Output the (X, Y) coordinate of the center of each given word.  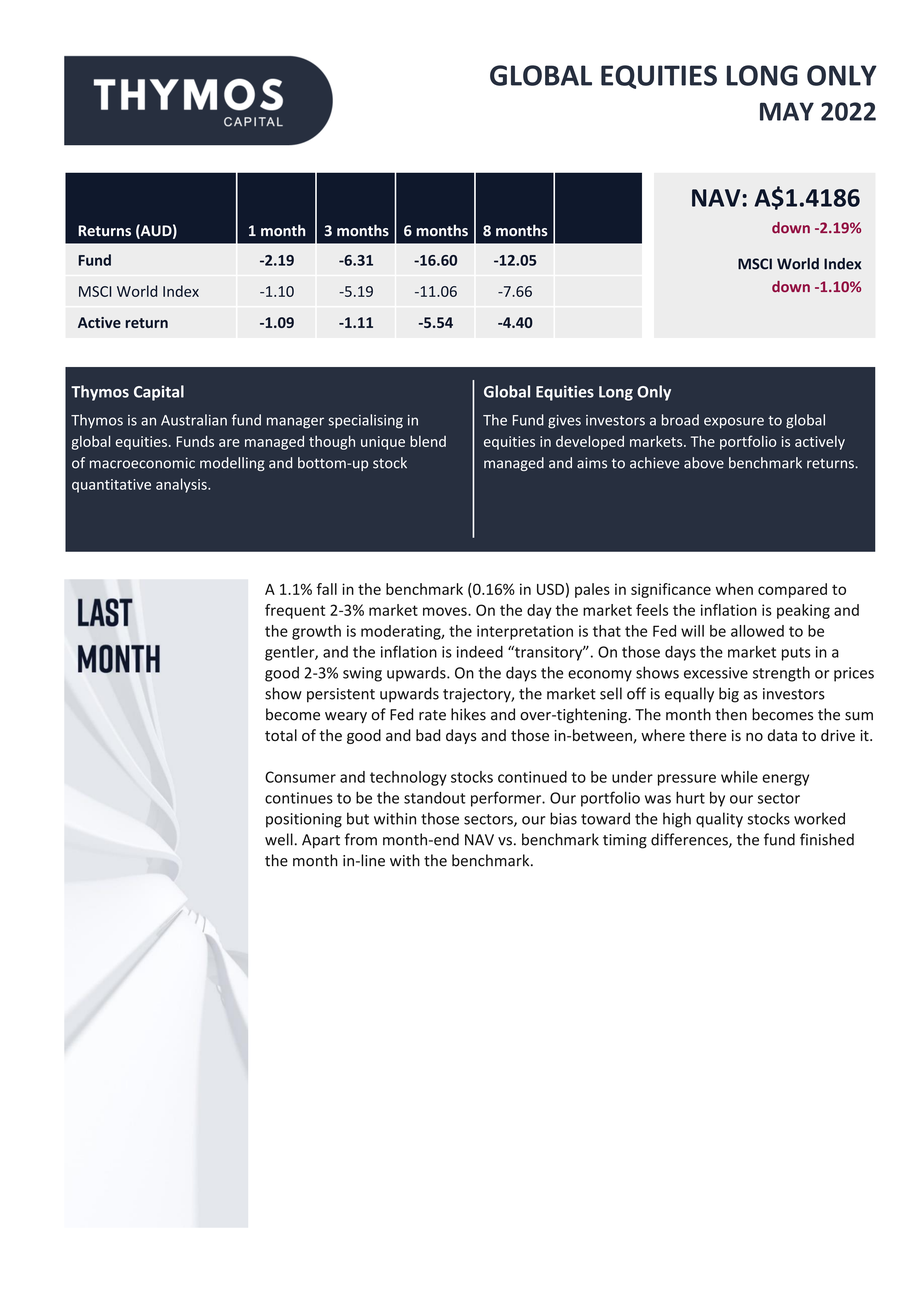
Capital (159, 393)
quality (719, 820)
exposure (734, 422)
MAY (787, 111)
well (279, 839)
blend (428, 441)
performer (507, 799)
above (704, 463)
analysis (182, 485)
